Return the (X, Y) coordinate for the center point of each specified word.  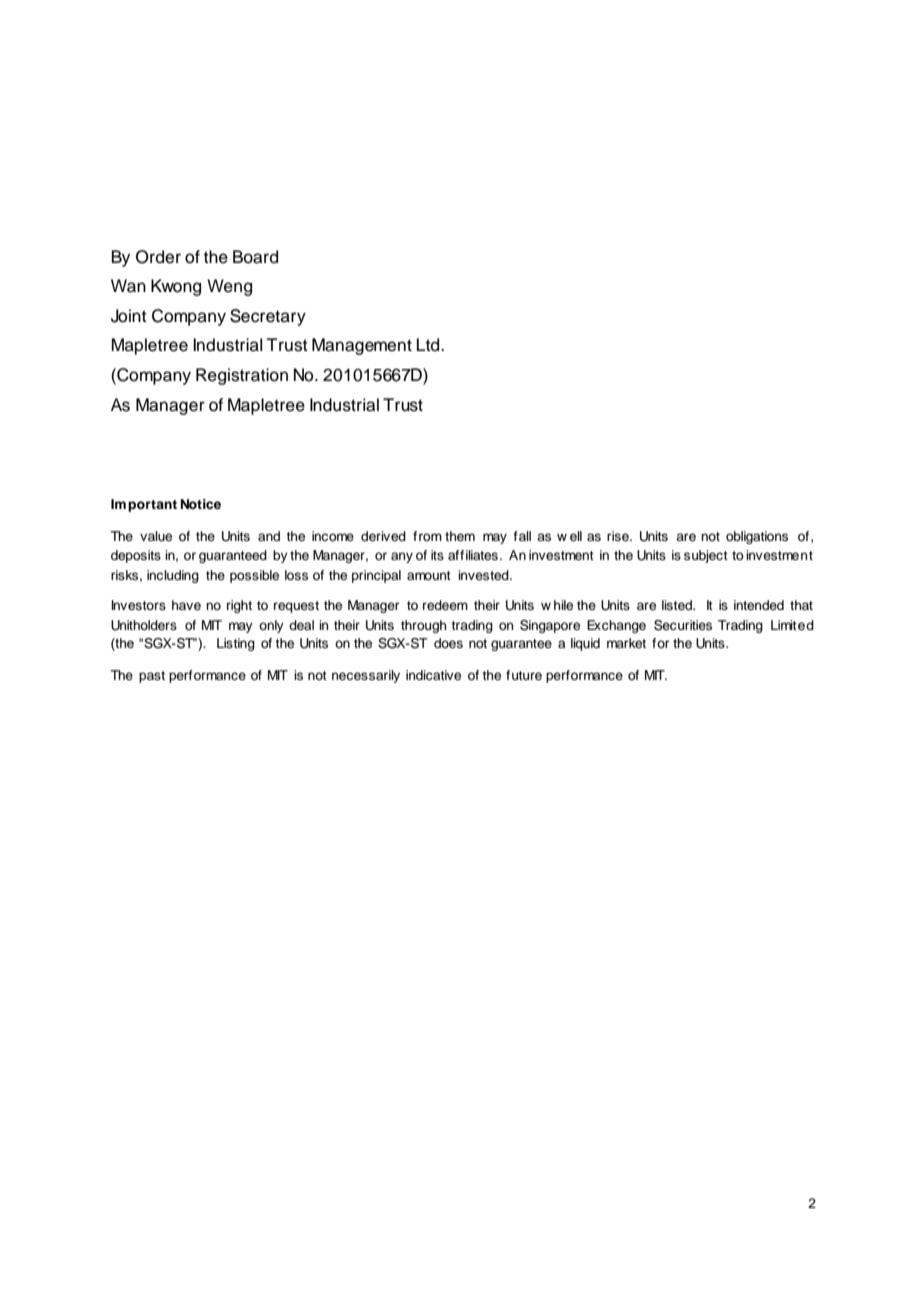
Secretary (268, 317)
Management (362, 346)
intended (759, 605)
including (173, 576)
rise (619, 536)
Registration (242, 376)
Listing (236, 644)
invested (484, 575)
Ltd (429, 345)
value (156, 536)
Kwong (176, 287)
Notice (201, 504)
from (427, 536)
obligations (757, 537)
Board (255, 257)
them (460, 536)
